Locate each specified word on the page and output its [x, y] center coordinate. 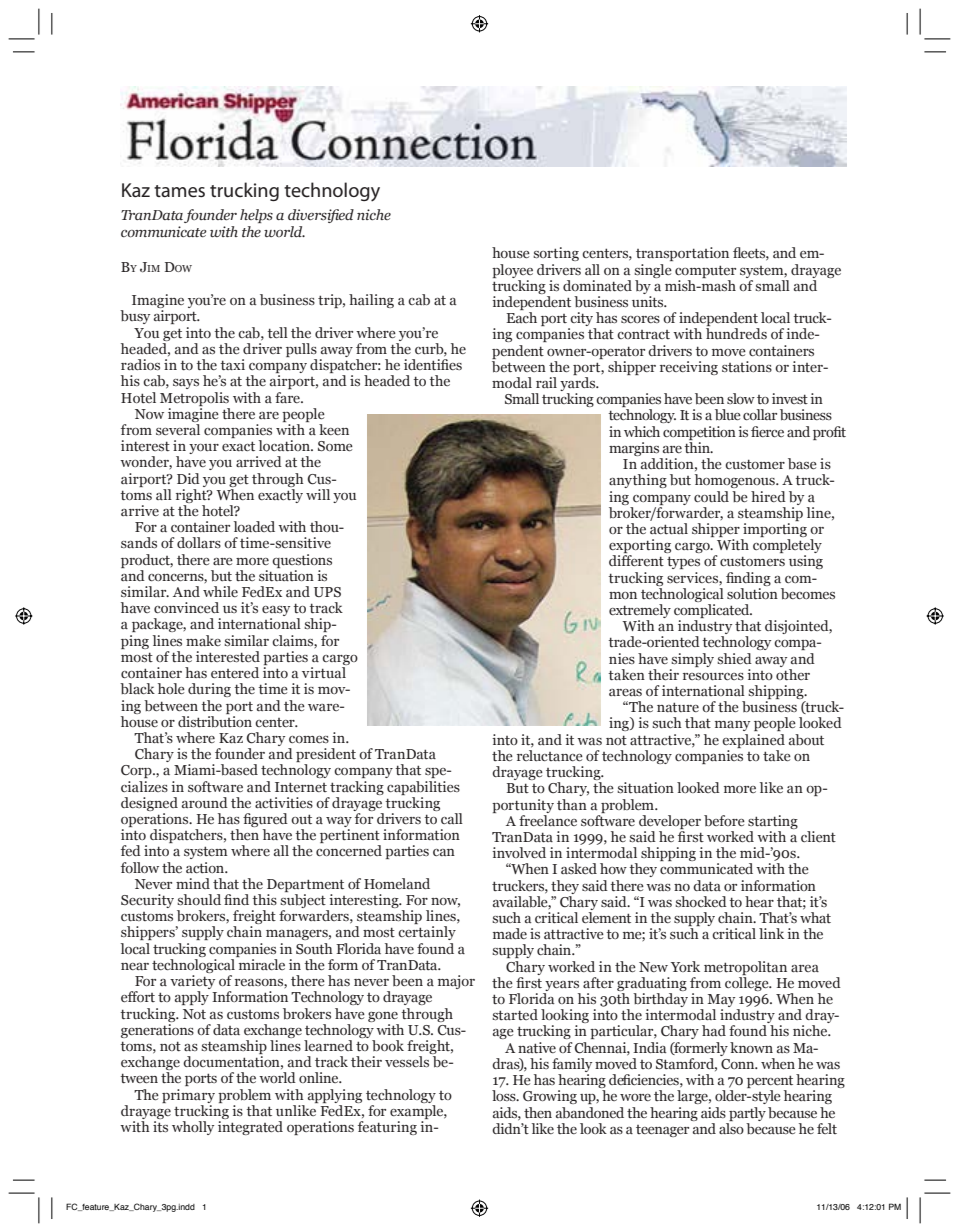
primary [188, 1096]
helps [256, 216]
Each [521, 317]
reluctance [550, 755]
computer [705, 271]
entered [235, 672]
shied [734, 658]
